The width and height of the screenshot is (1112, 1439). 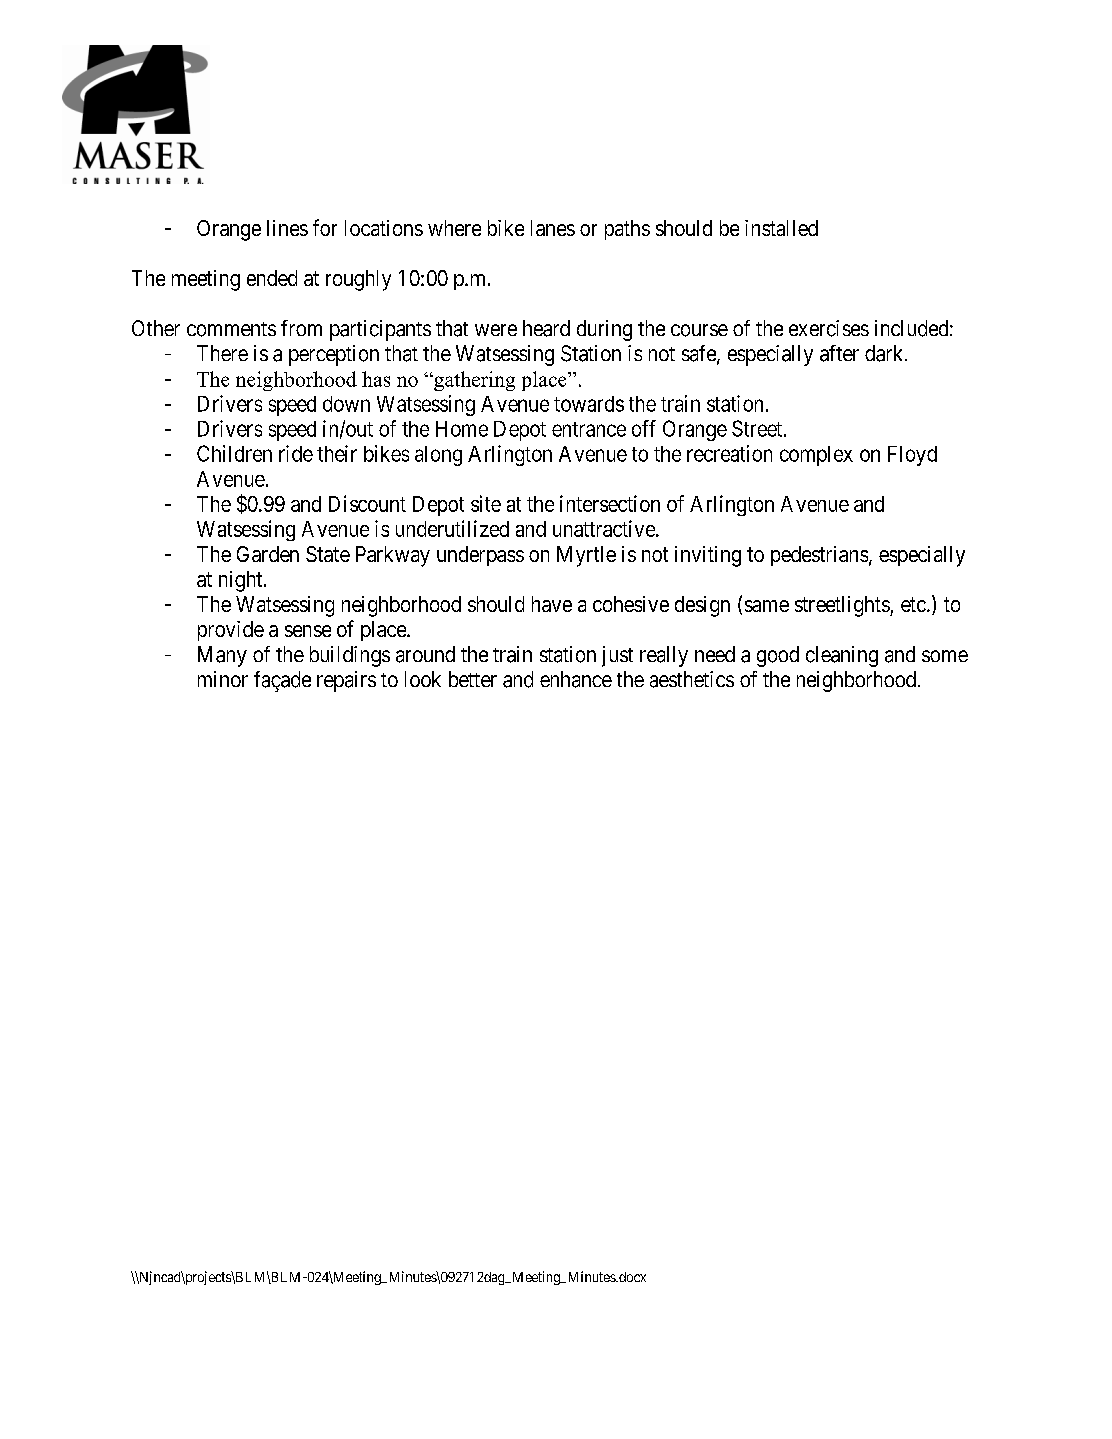 What do you see at coordinates (223, 679) in the screenshot?
I see `minor` at bounding box center [223, 679].
